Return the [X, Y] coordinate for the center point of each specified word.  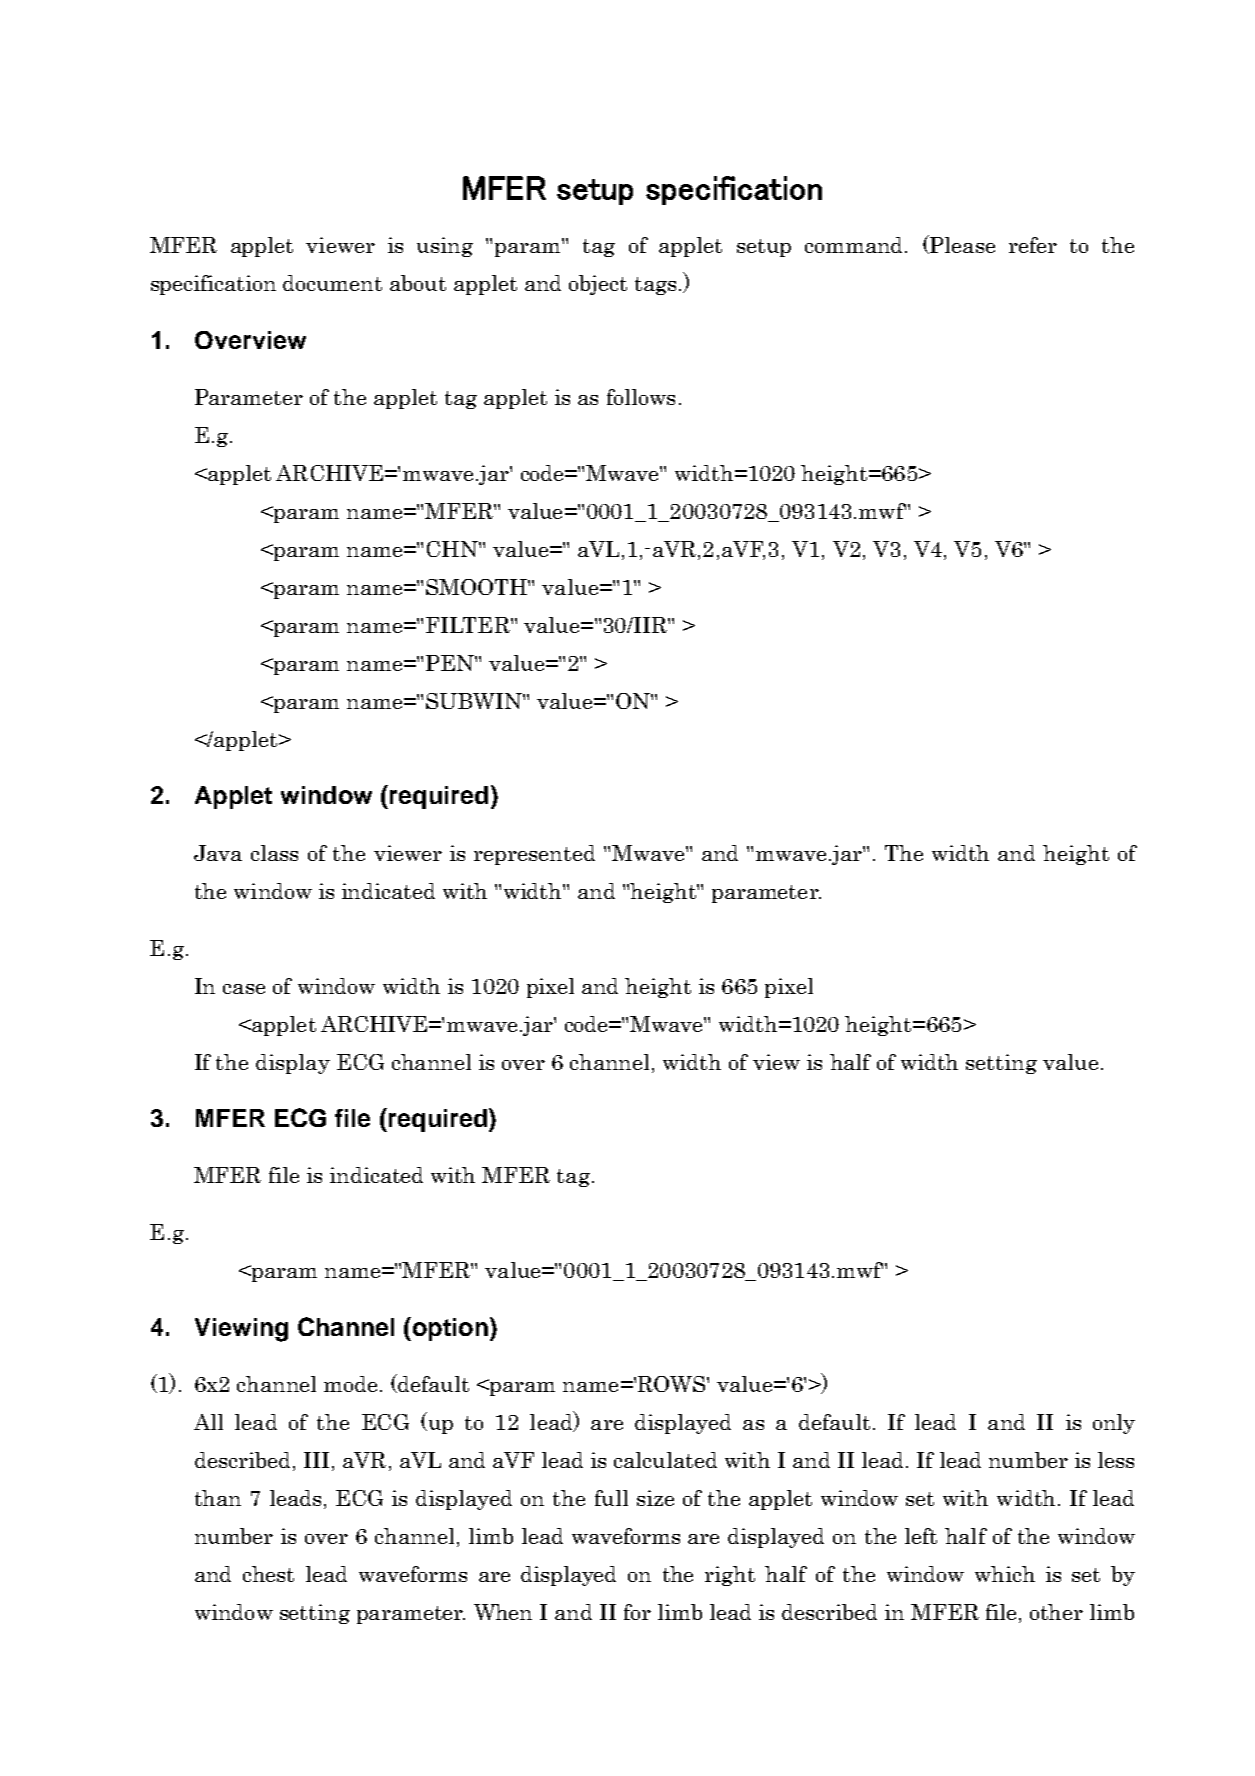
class [274, 853]
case [244, 989]
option [449, 1329]
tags [655, 286]
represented [534, 855]
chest [268, 1574]
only [1114, 1424]
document [332, 283]
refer [1033, 245]
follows [641, 397]
